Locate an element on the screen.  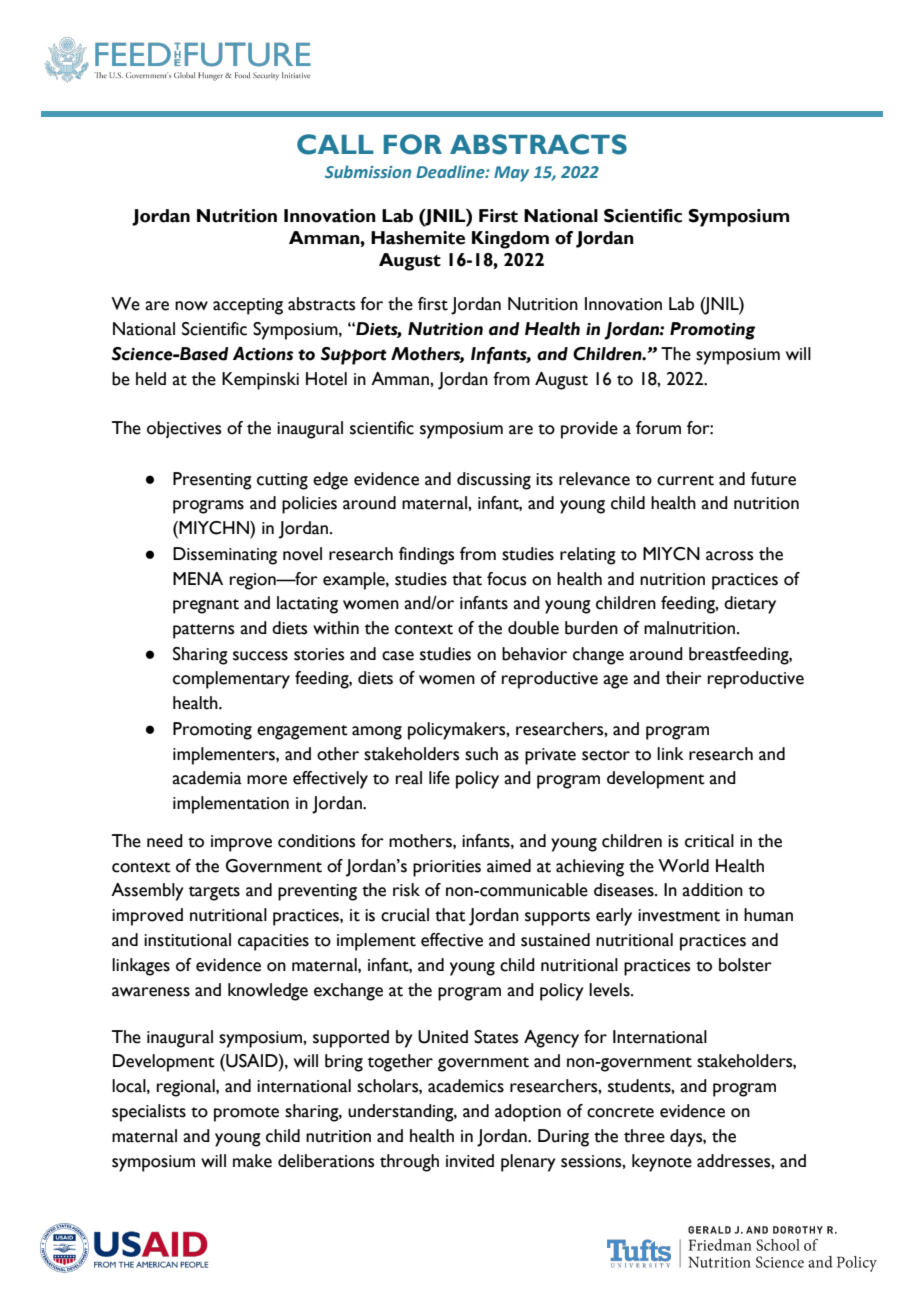
life is located at coordinates (439, 778).
